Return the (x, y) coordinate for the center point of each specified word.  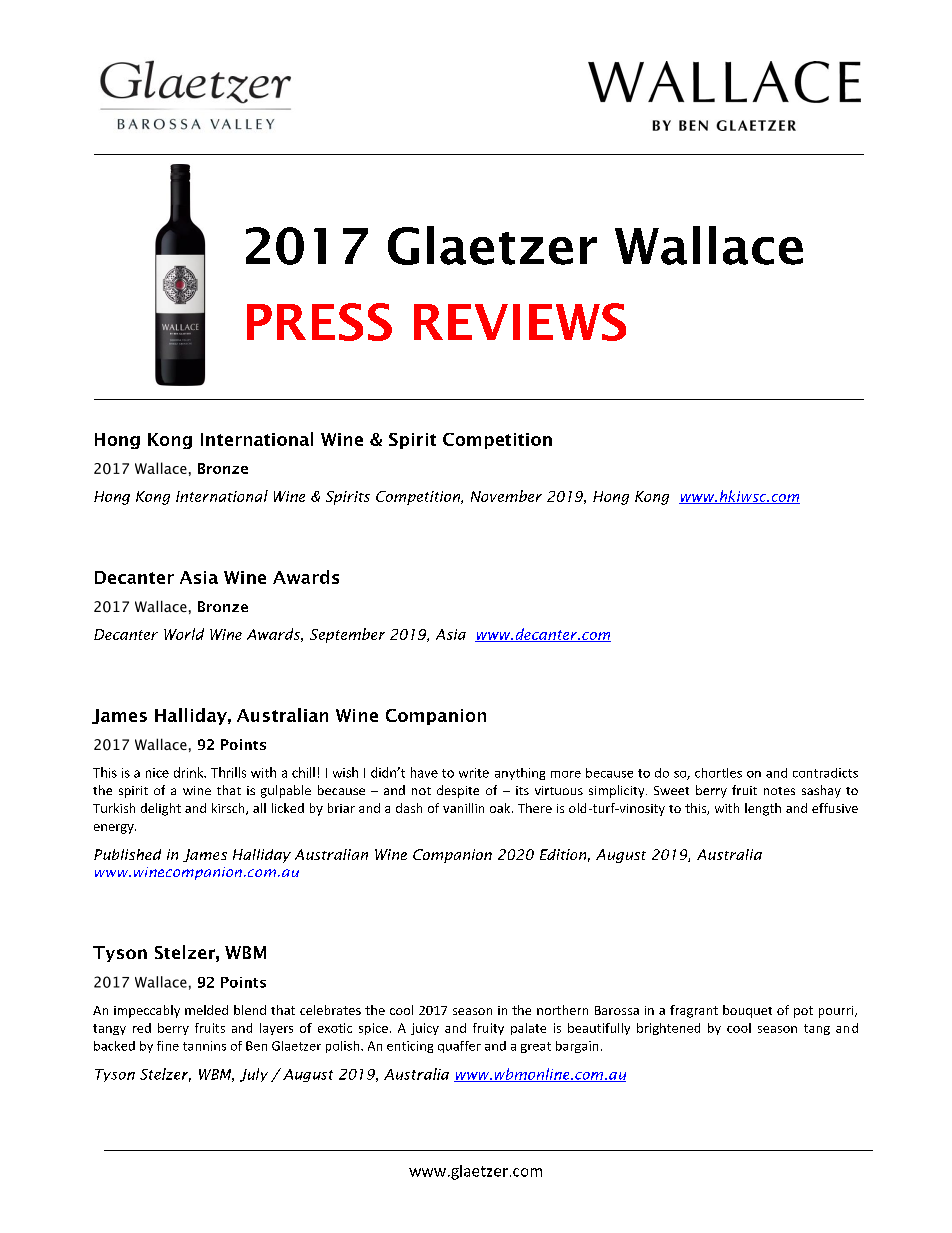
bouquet (747, 1011)
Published (127, 854)
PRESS (319, 322)
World (184, 634)
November (506, 496)
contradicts (825, 773)
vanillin (463, 808)
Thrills (228, 772)
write (474, 773)
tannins (204, 1046)
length (763, 809)
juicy (425, 1029)
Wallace (709, 245)
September (347, 635)
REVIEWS (520, 322)
